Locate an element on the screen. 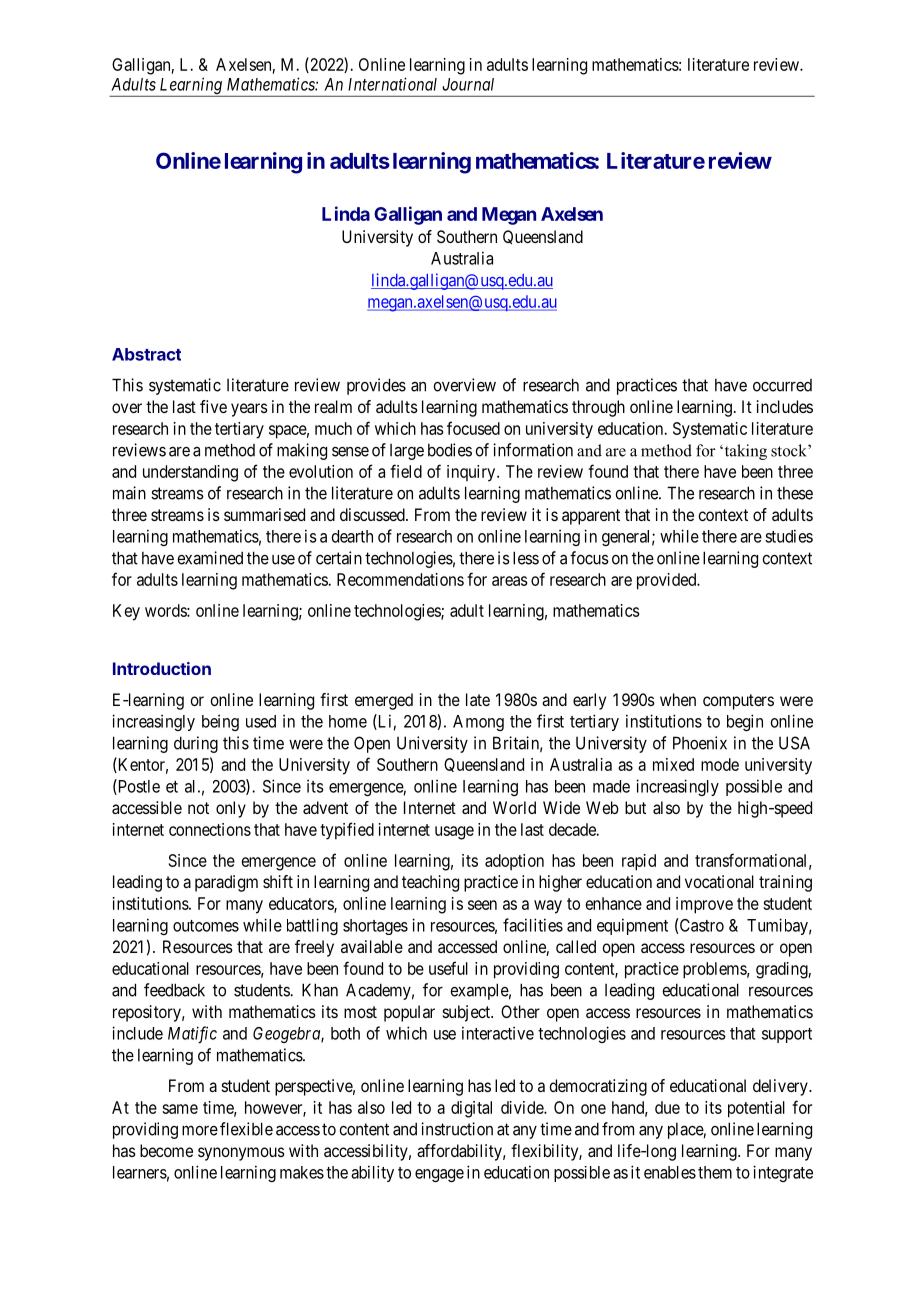 This screenshot has width=924, height=1308. understanding is located at coordinates (190, 473).
